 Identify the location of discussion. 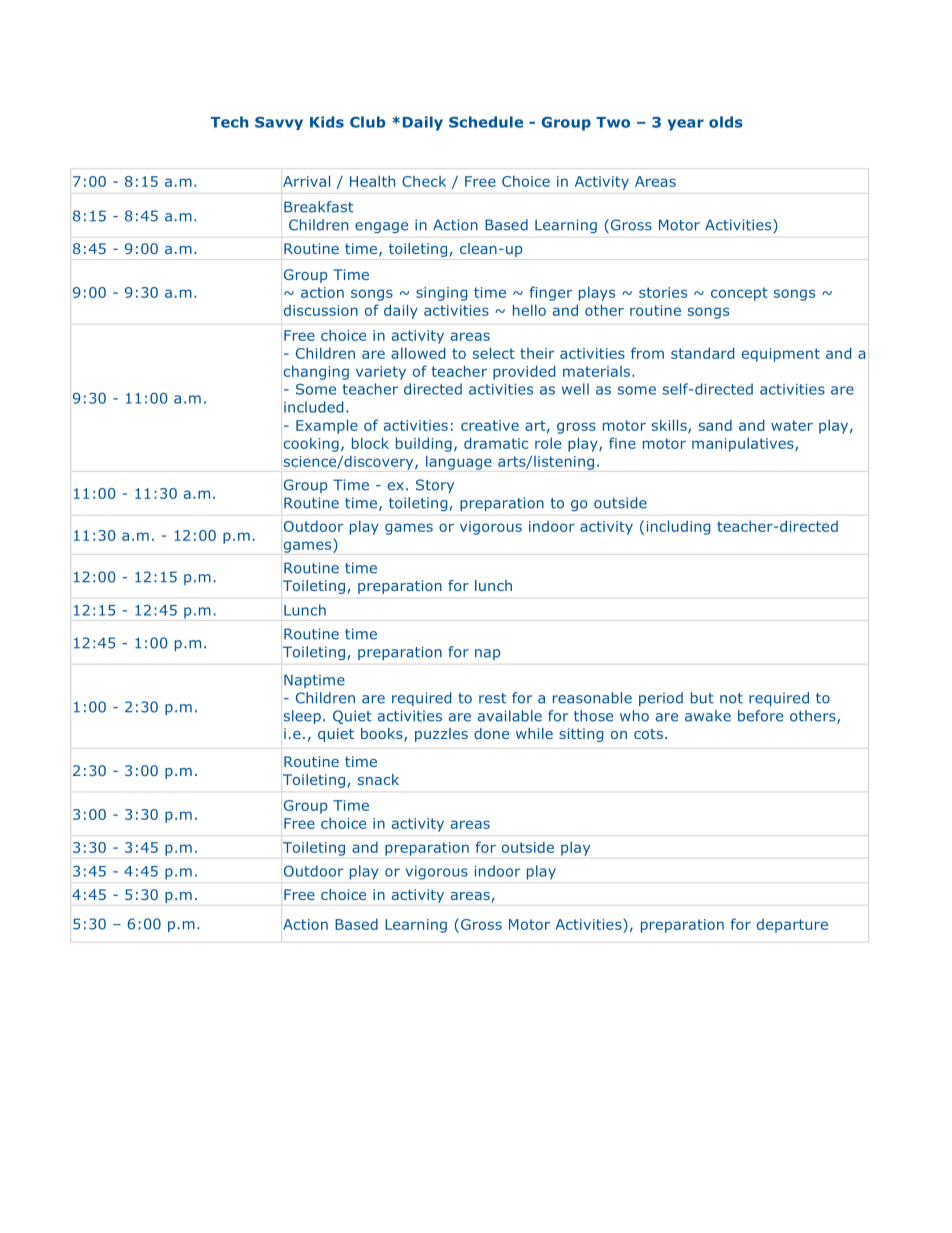
(321, 310).
